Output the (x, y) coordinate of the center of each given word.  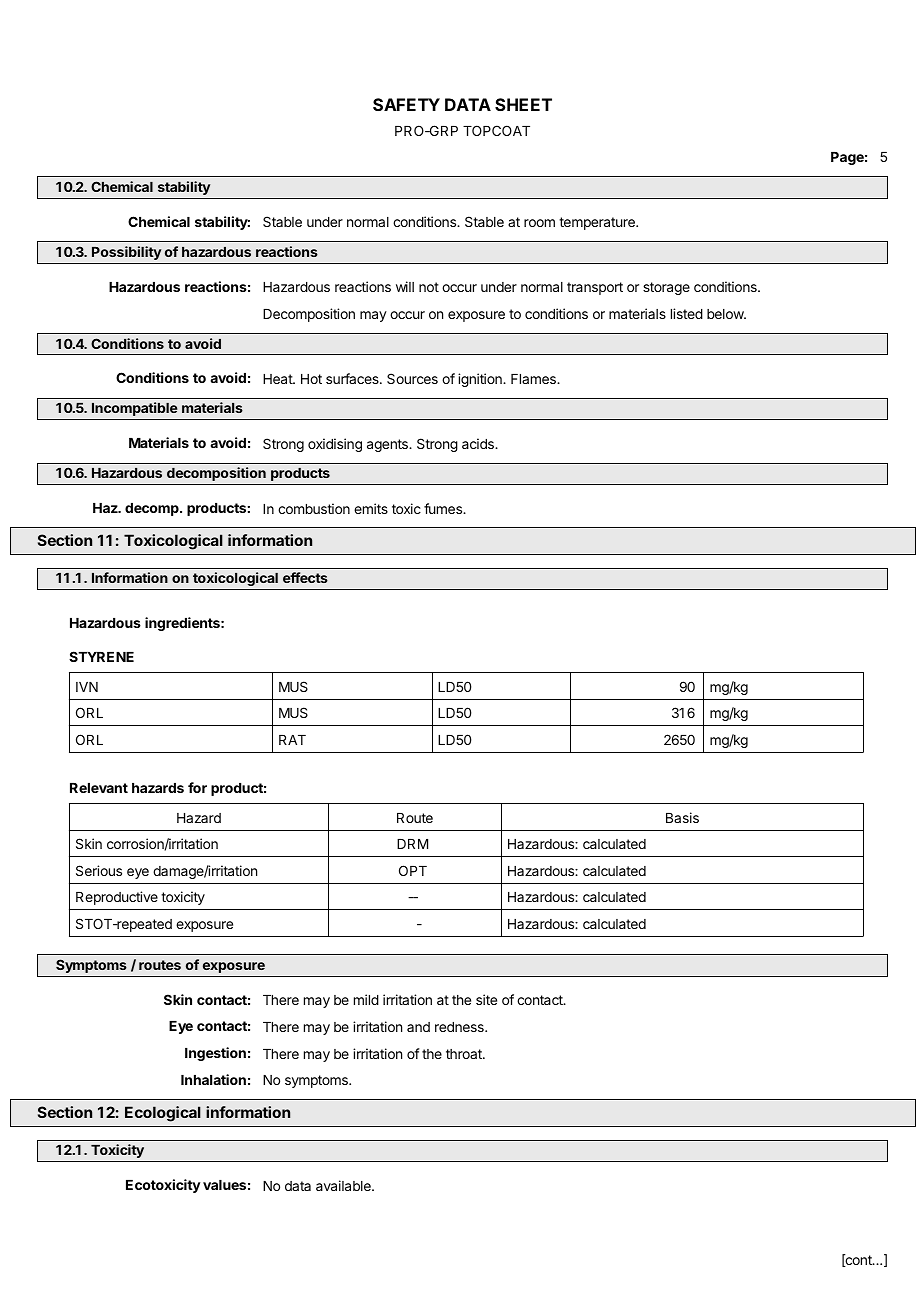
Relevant (99, 788)
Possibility (126, 253)
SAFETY (406, 104)
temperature (598, 223)
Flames (534, 379)
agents (388, 445)
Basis (682, 817)
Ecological (163, 1114)
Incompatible (135, 409)
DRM (412, 844)
